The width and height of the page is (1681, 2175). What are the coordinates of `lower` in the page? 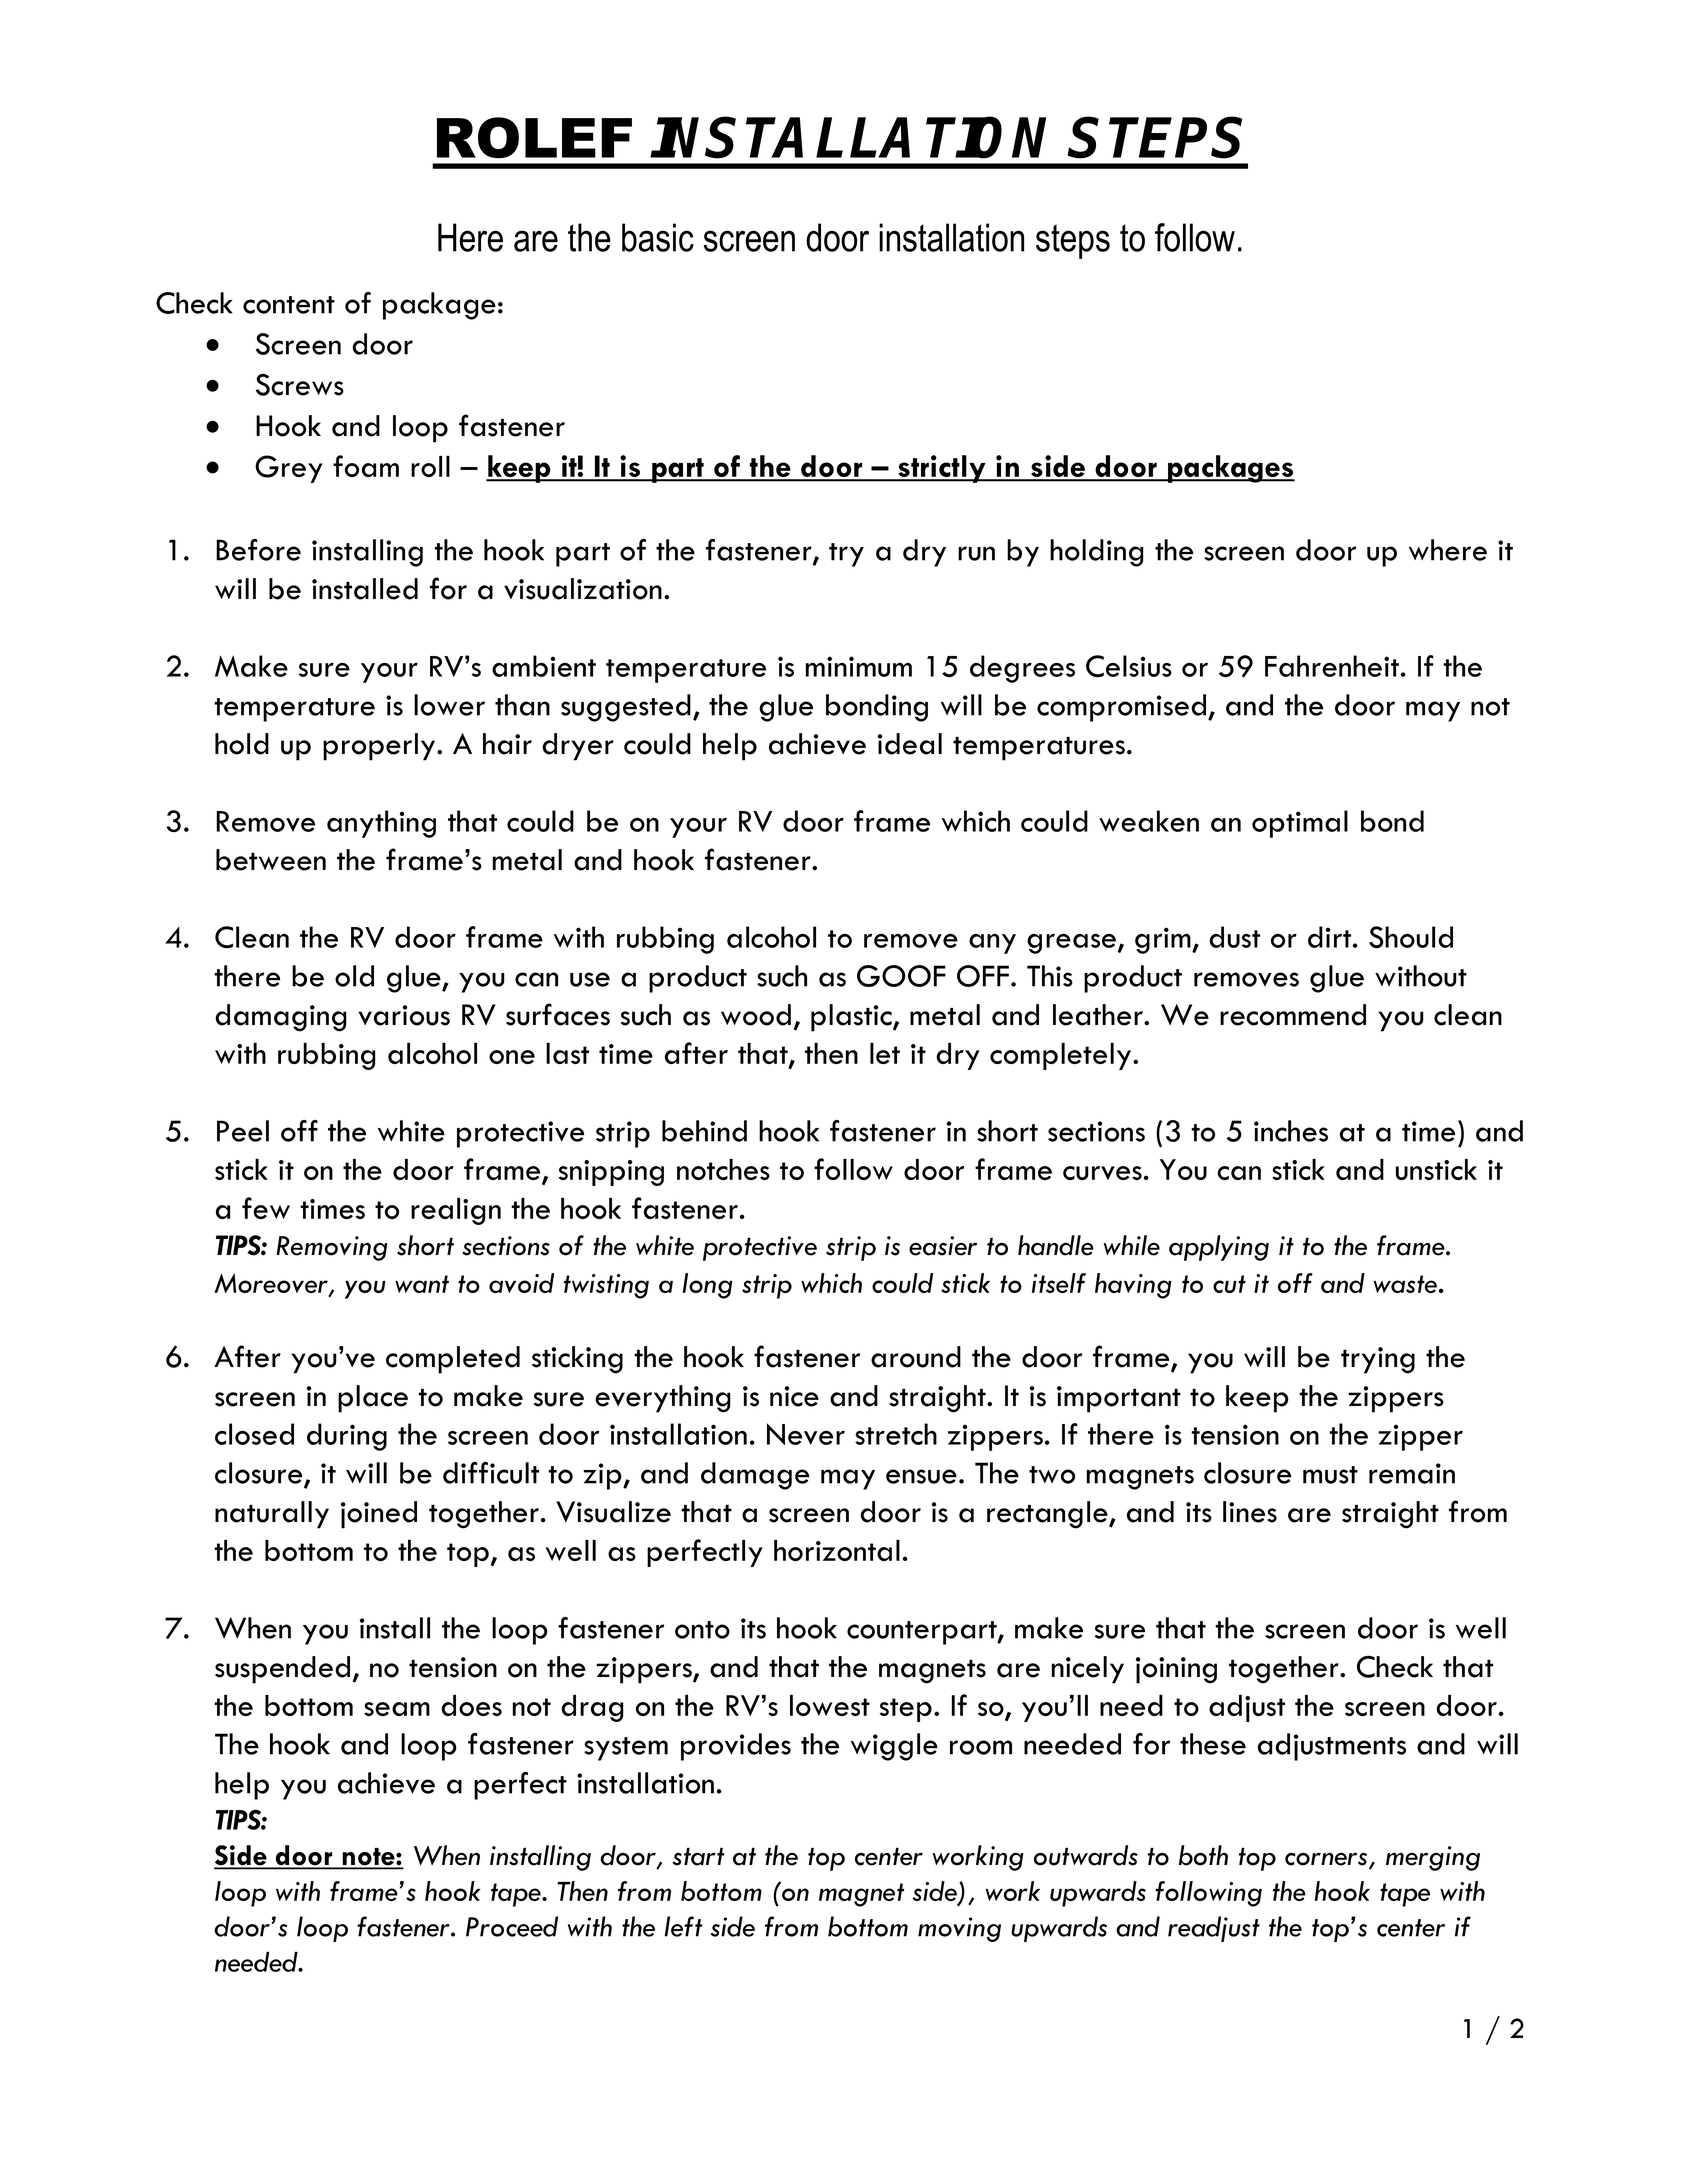 It's located at (449, 705).
